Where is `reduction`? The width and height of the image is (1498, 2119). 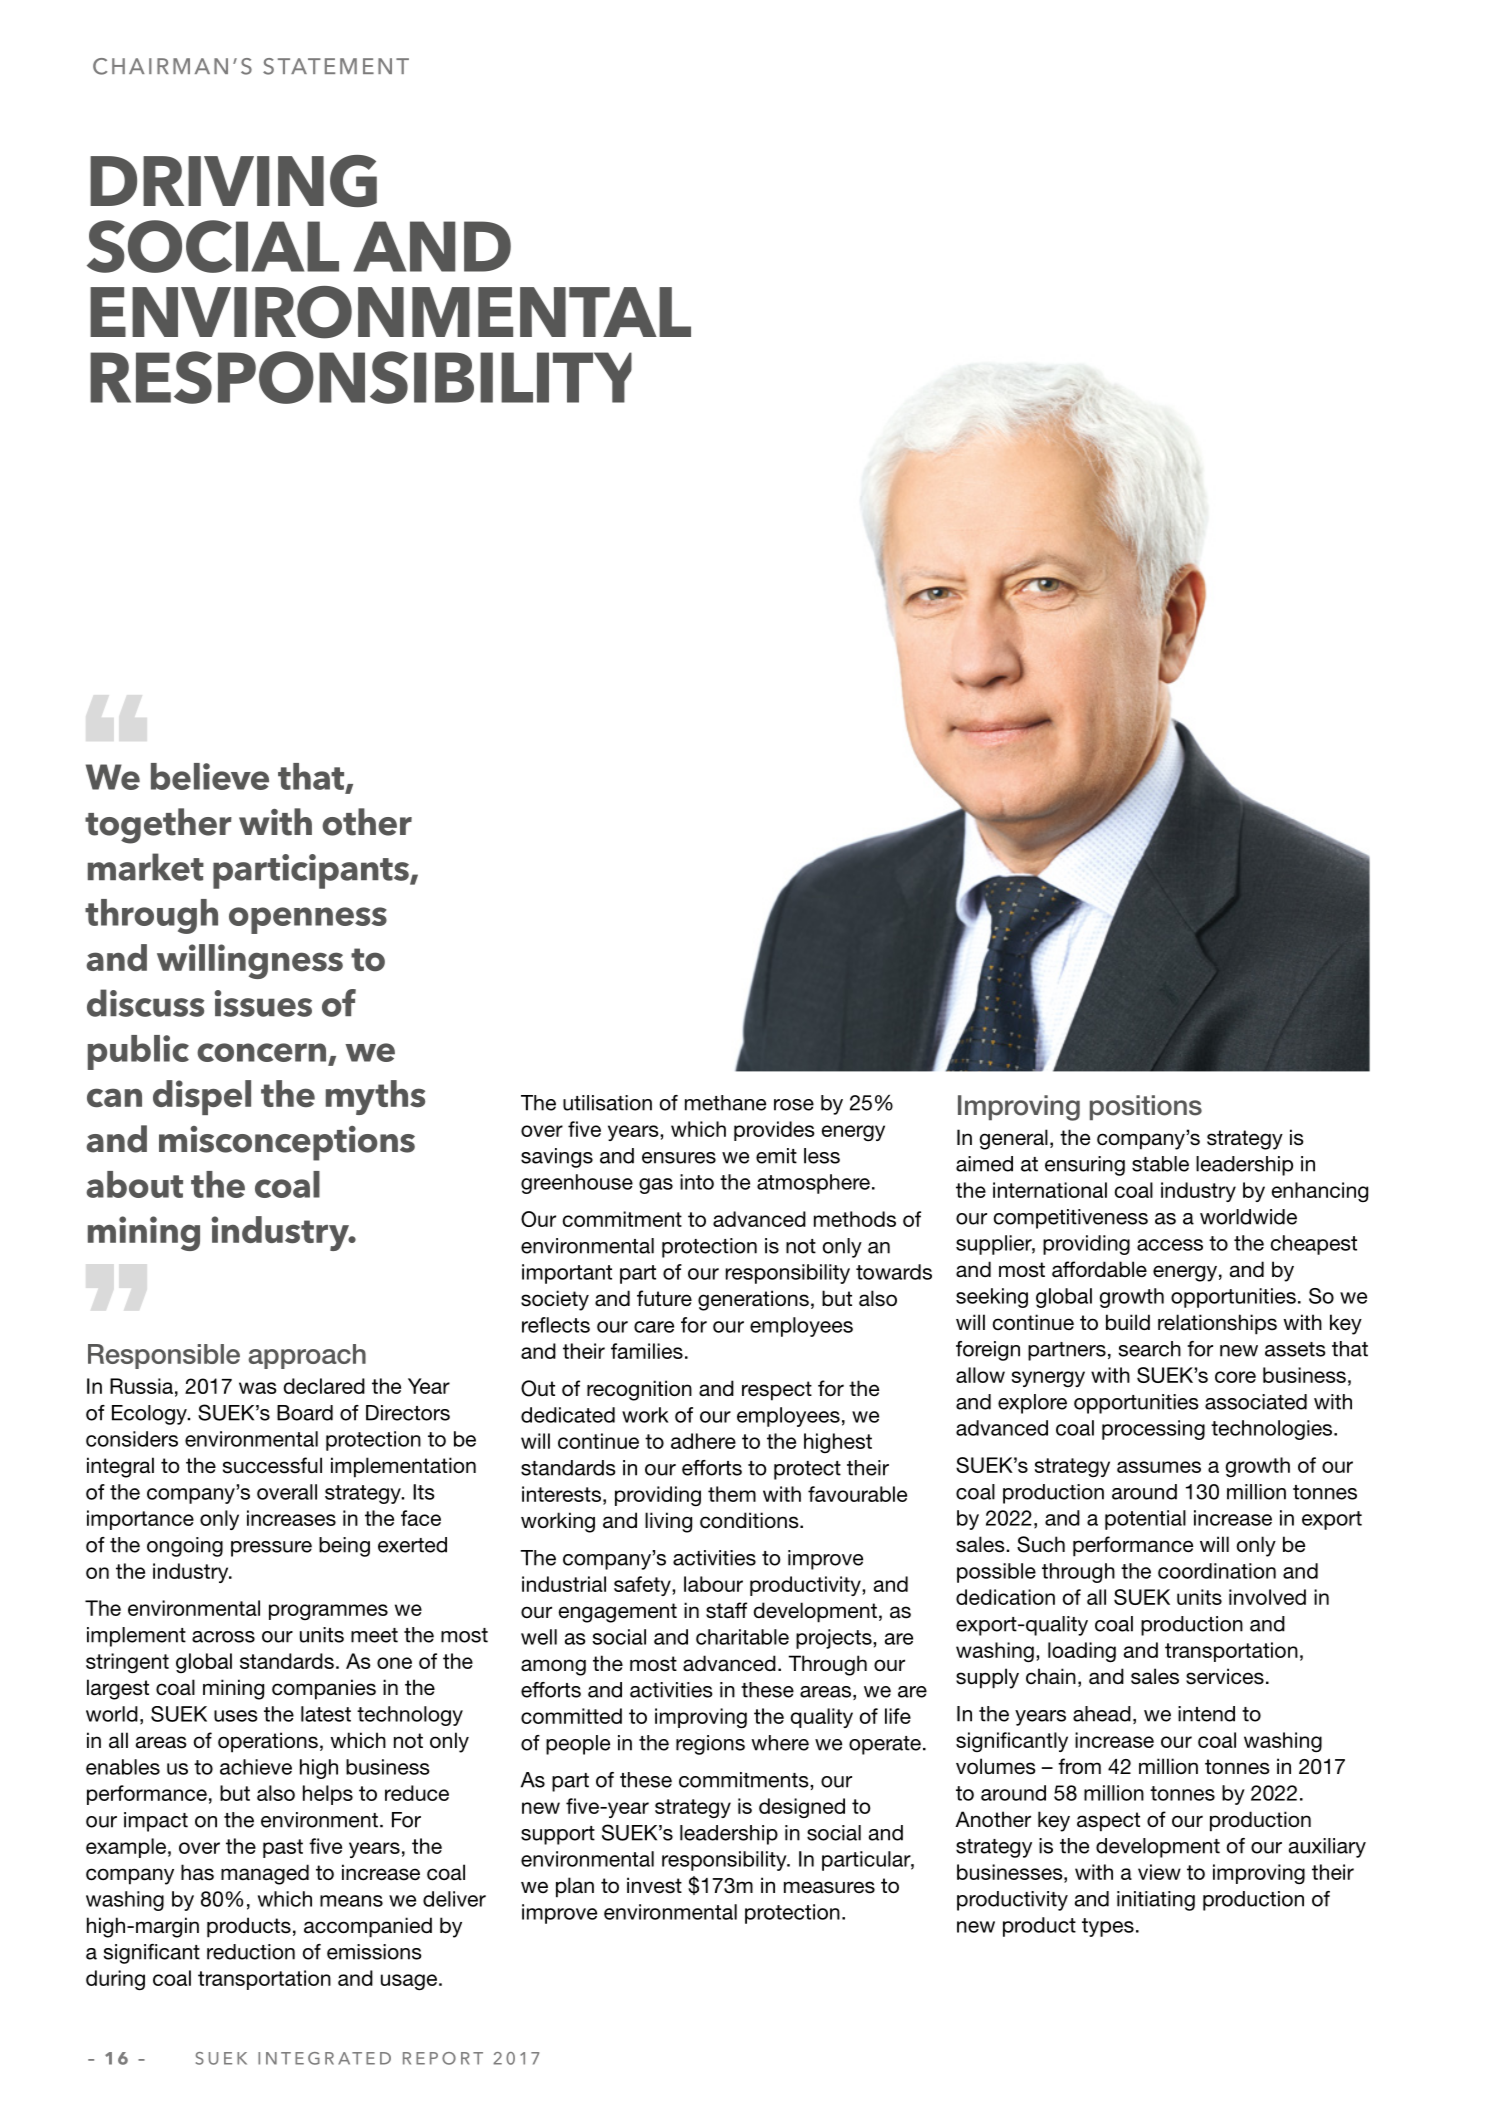
reduction is located at coordinates (251, 1952).
